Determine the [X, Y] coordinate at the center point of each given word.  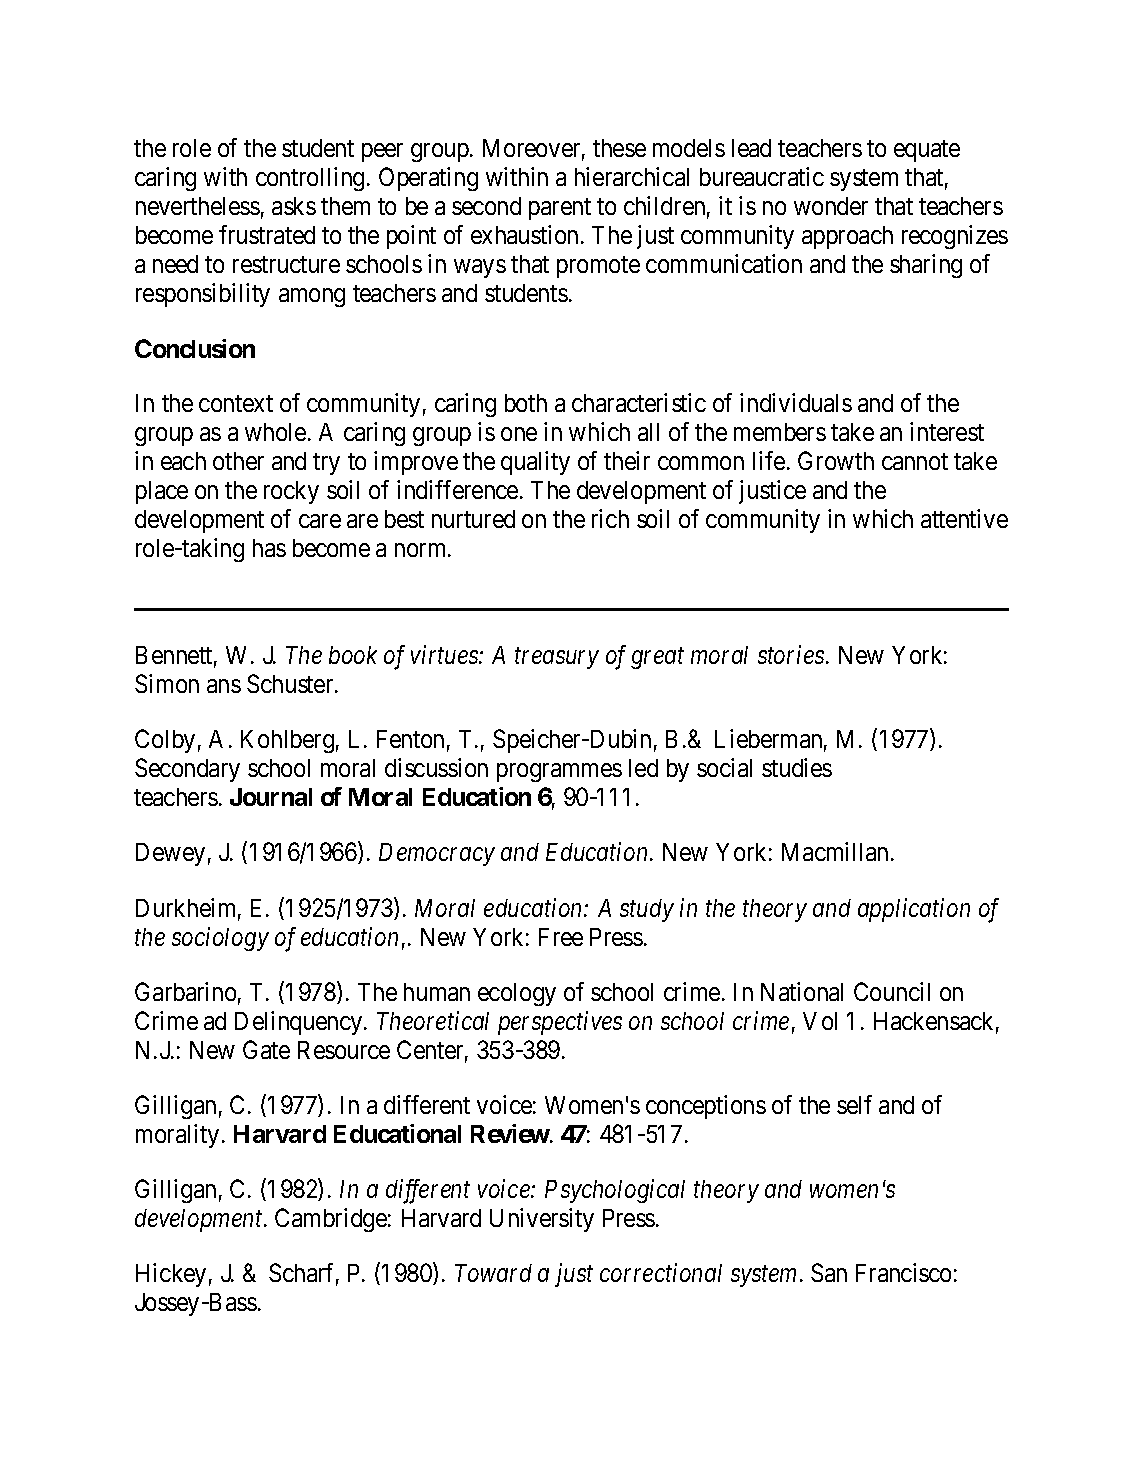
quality [535, 463]
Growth [836, 460]
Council [892, 991]
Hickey [171, 1275]
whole [275, 432]
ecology [517, 994]
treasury [557, 658]
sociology [220, 939]
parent [560, 209]
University [542, 1220]
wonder [831, 206]
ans [224, 686]
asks [294, 206]
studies [797, 767]
